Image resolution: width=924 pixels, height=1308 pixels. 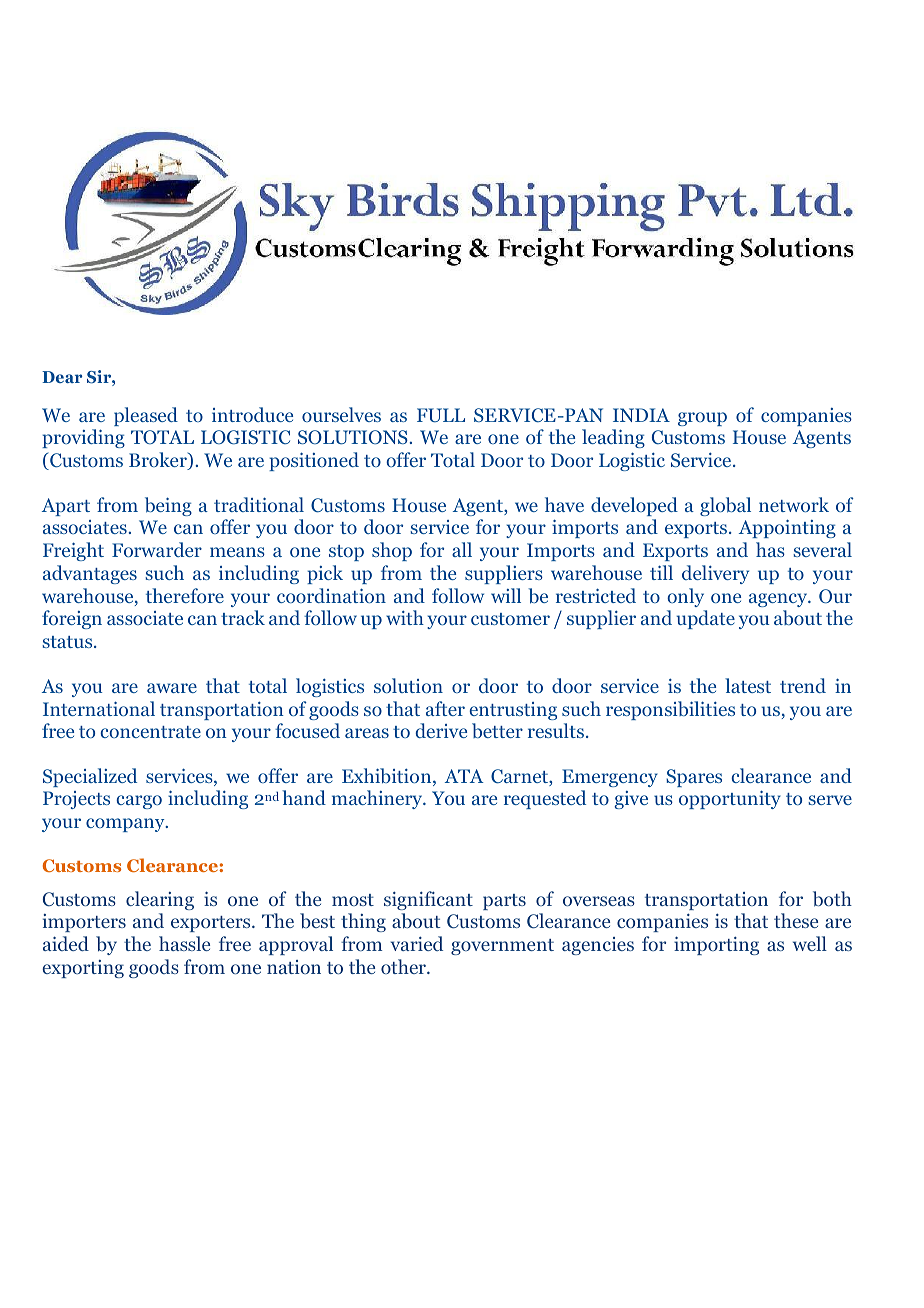 What do you see at coordinates (172, 688) in the document?
I see `aware` at bounding box center [172, 688].
